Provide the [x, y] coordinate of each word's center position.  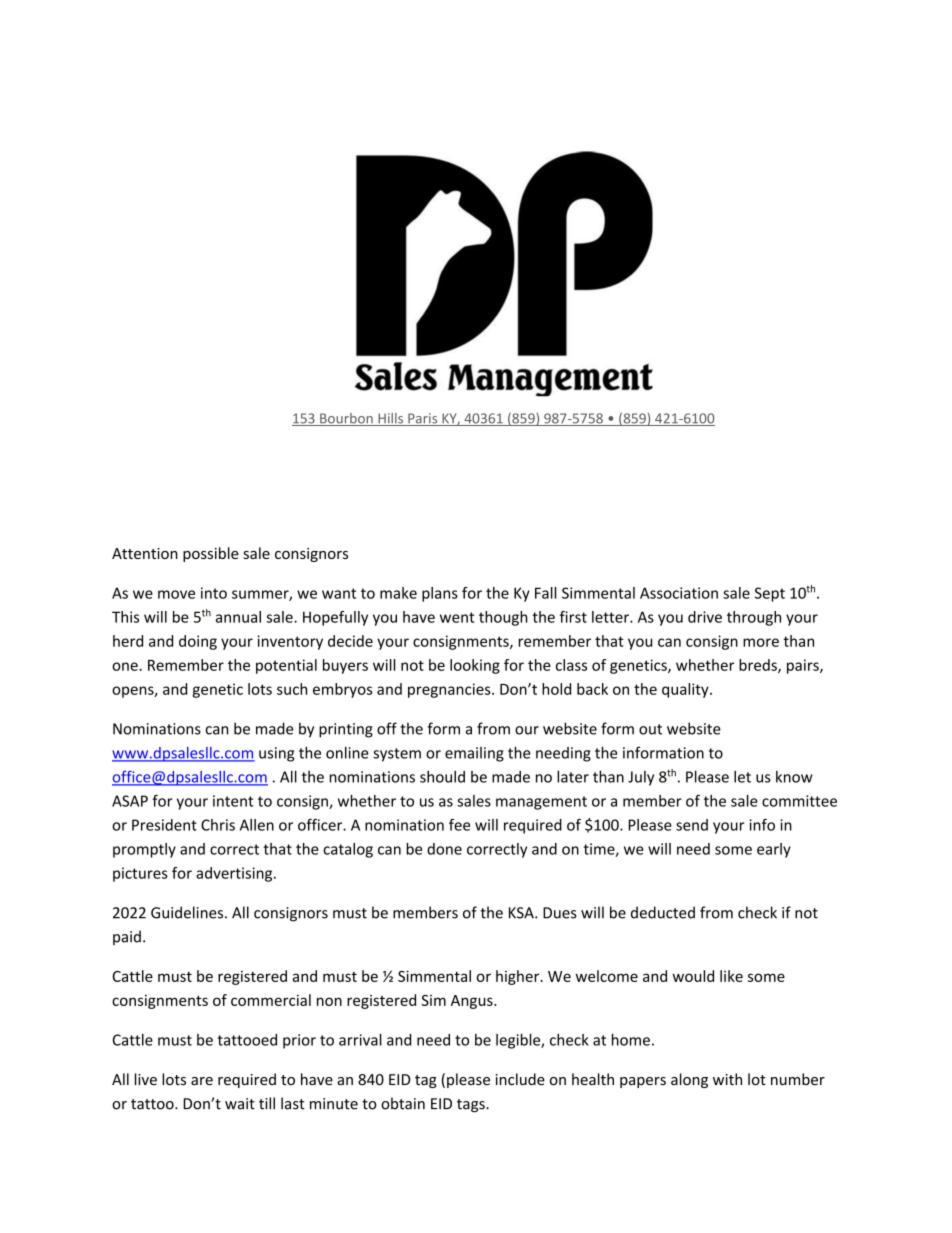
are [202, 1081]
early [774, 850]
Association [679, 593]
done [444, 849]
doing [198, 642]
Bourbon [346, 419]
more [761, 642]
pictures [140, 874]
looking [475, 666]
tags [472, 1105]
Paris [423, 419]
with [727, 1079]
